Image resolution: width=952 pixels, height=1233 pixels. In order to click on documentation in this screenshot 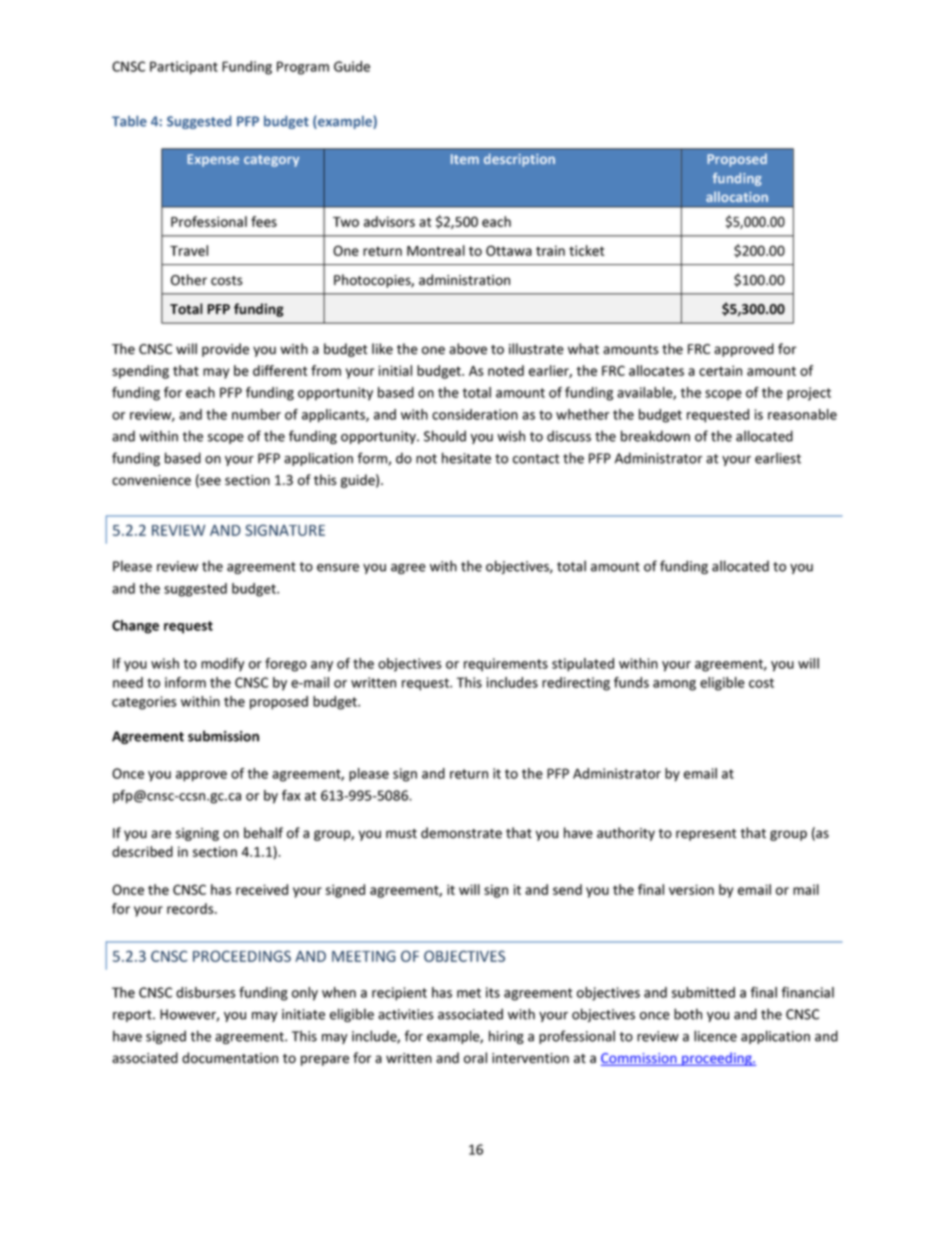, I will do `click(230, 1058)`.
